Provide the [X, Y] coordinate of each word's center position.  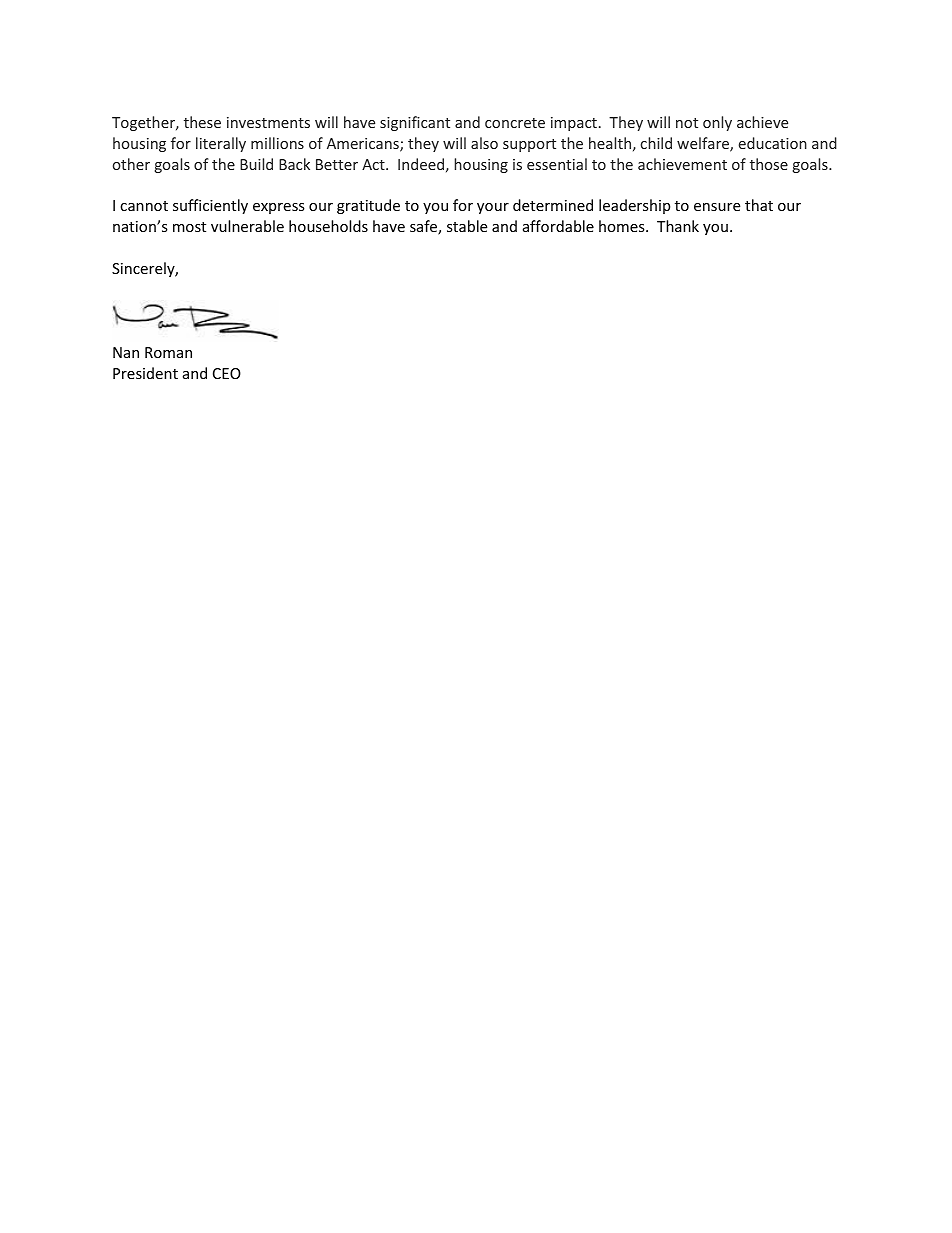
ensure [717, 207]
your [493, 208]
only [717, 123]
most [189, 227]
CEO [227, 373]
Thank [678, 226]
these [202, 122]
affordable [558, 226]
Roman [168, 352]
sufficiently [210, 206]
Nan [126, 352]
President [145, 373]
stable [467, 226]
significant [415, 123]
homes [623, 226]
